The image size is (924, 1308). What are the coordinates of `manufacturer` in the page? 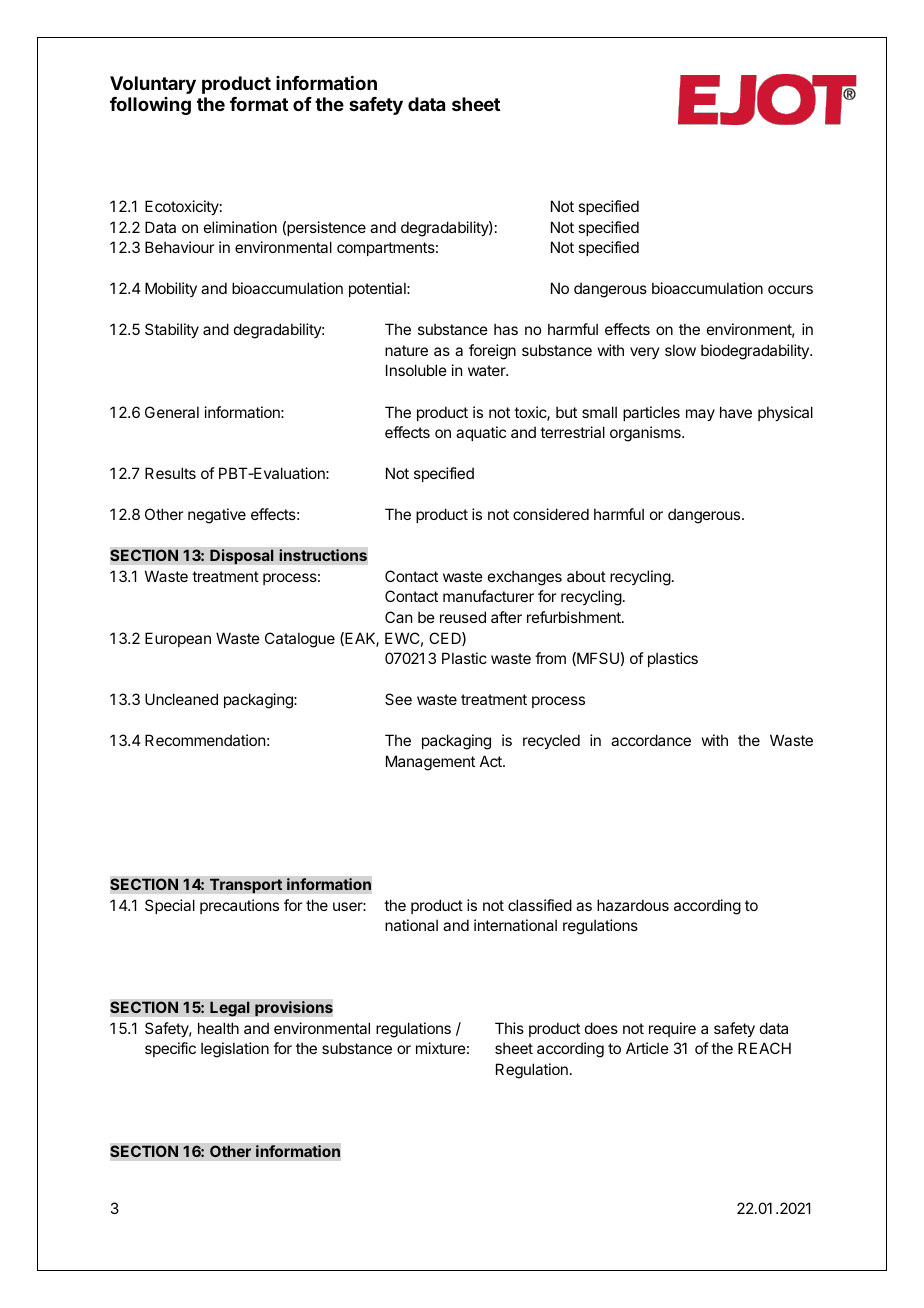 It's located at (488, 596).
